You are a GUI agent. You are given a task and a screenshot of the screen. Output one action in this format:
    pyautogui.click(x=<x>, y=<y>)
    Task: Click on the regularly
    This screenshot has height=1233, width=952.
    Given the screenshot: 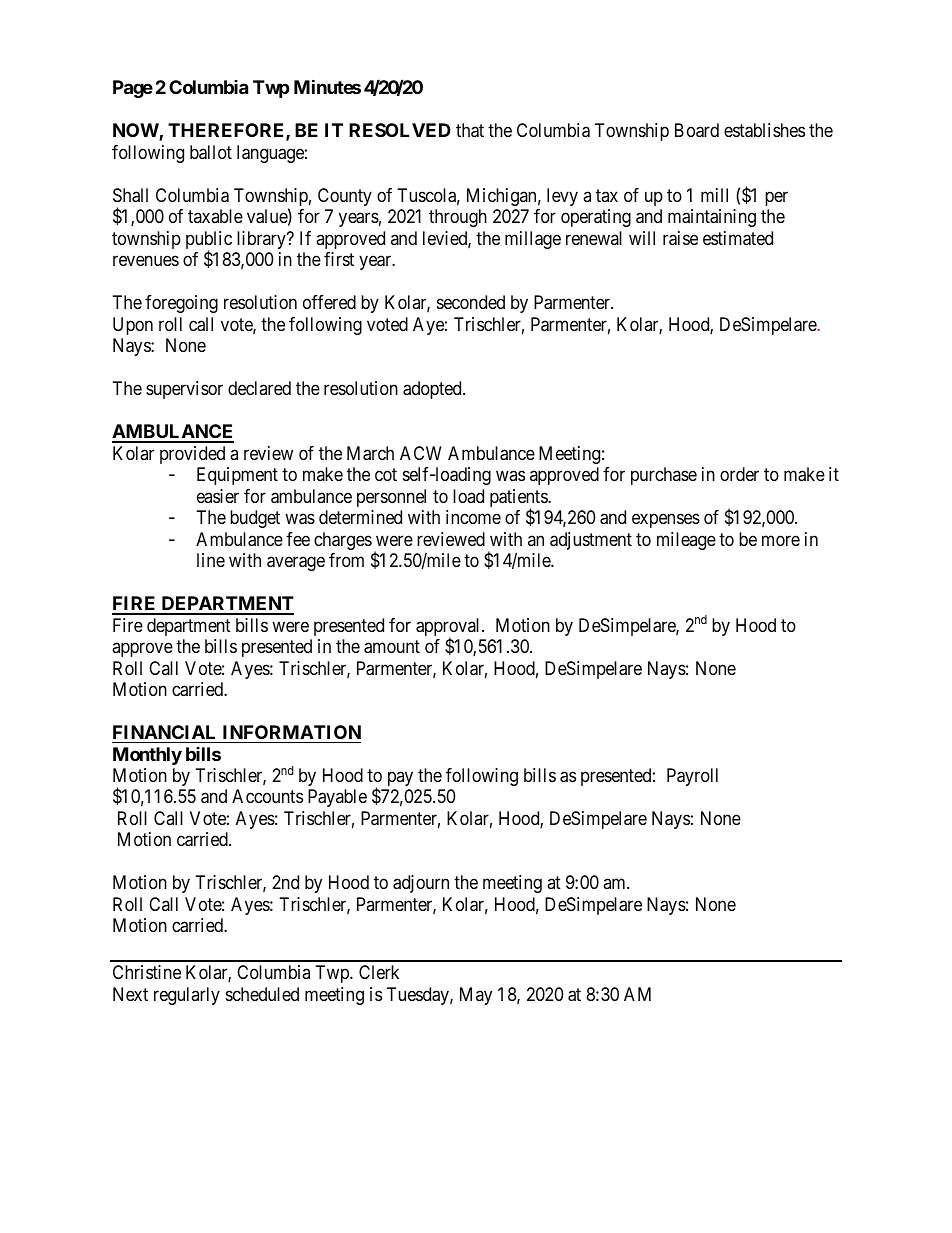 What is the action you would take?
    pyautogui.click(x=187, y=996)
